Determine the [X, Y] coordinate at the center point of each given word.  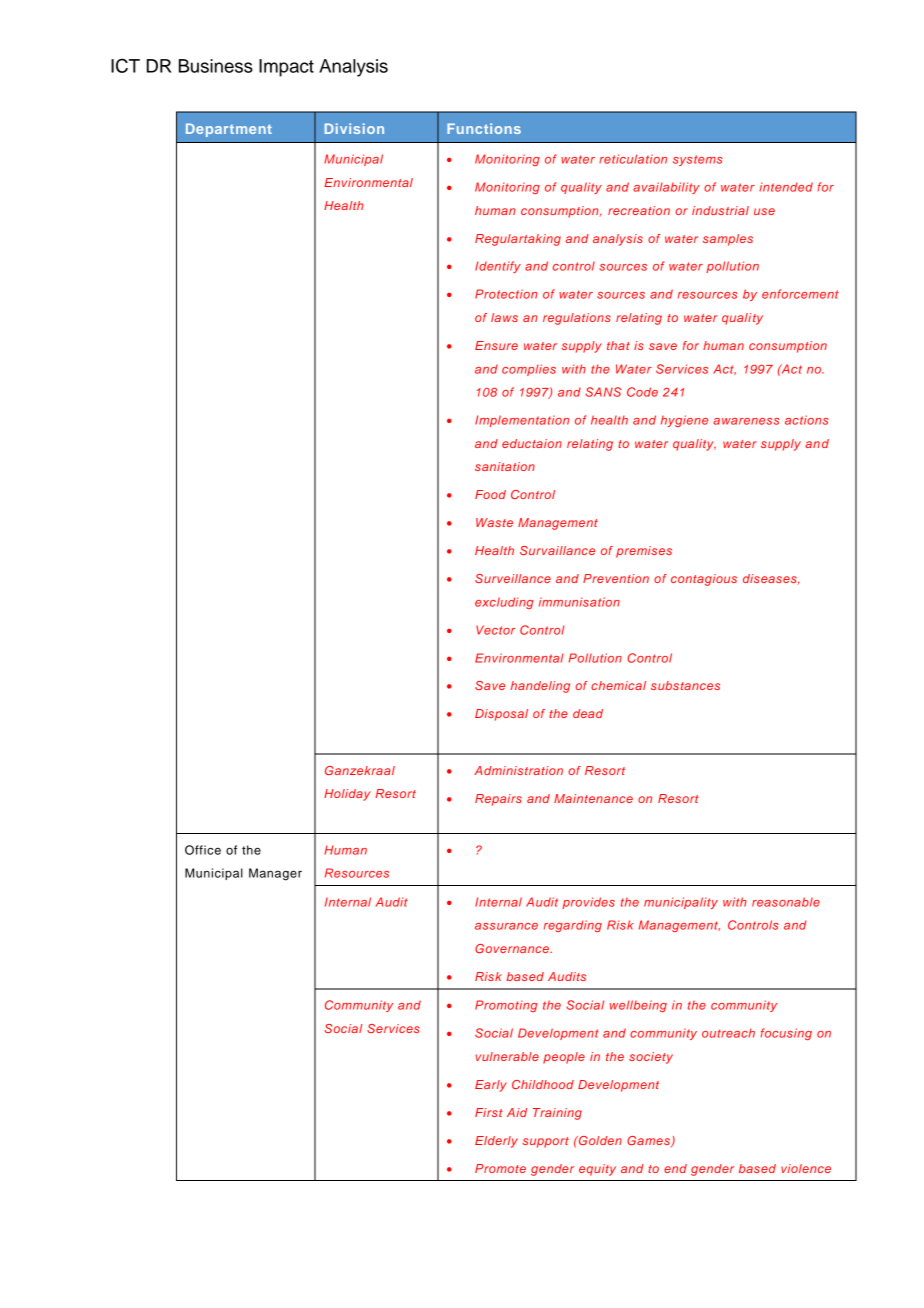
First [489, 1112]
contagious [704, 580]
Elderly [496, 1142]
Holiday [347, 795]
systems [698, 160]
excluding [504, 603]
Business [216, 66]
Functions [484, 128]
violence [806, 1168]
